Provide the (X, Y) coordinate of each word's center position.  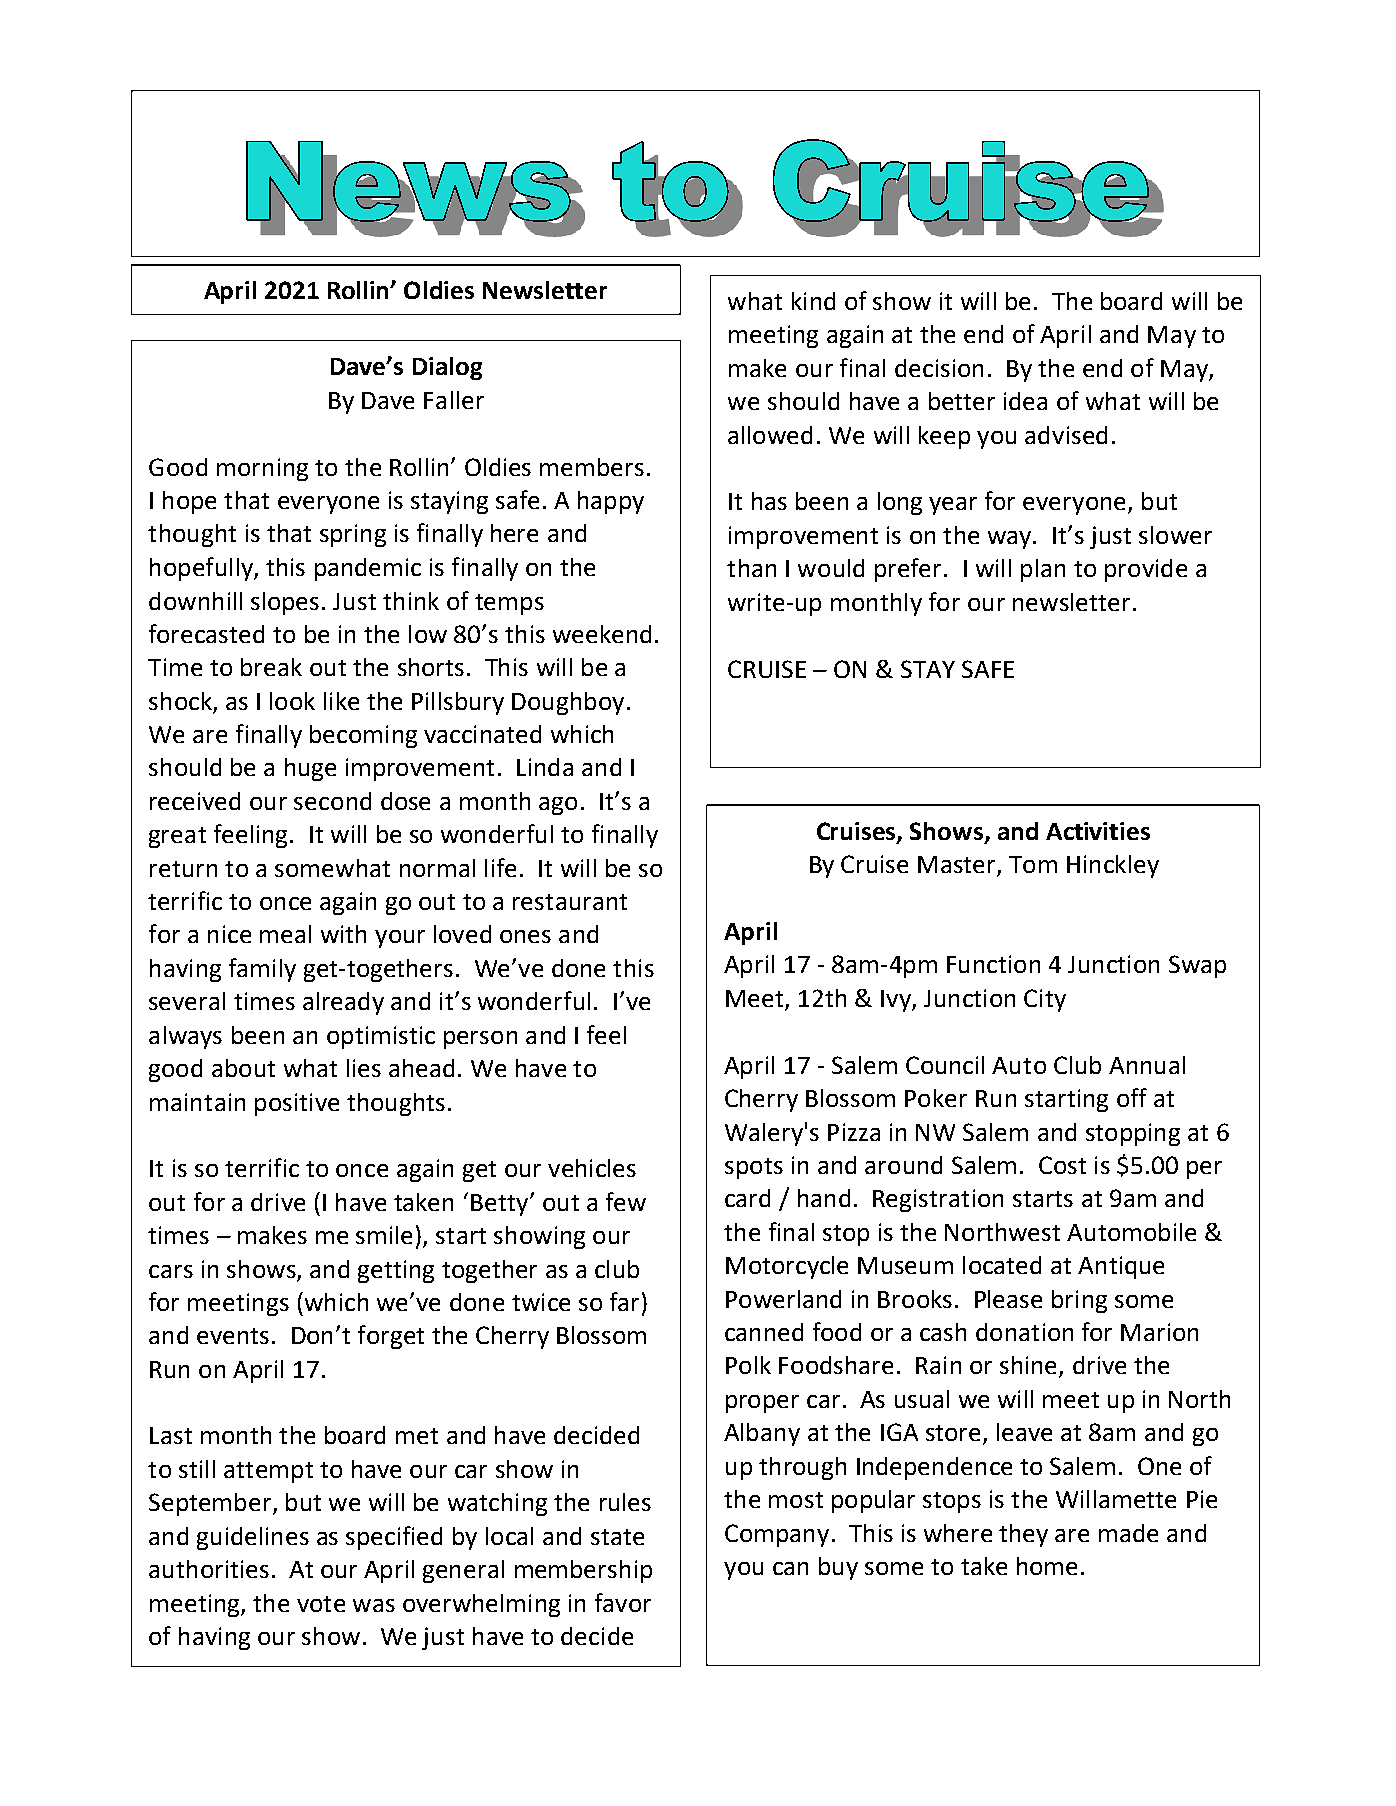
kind (813, 301)
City (1045, 1000)
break (271, 667)
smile (384, 1235)
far (624, 1301)
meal (285, 934)
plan (1043, 570)
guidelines (253, 1538)
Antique (1121, 1267)
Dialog (447, 368)
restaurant (570, 902)
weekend (602, 634)
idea (1025, 401)
